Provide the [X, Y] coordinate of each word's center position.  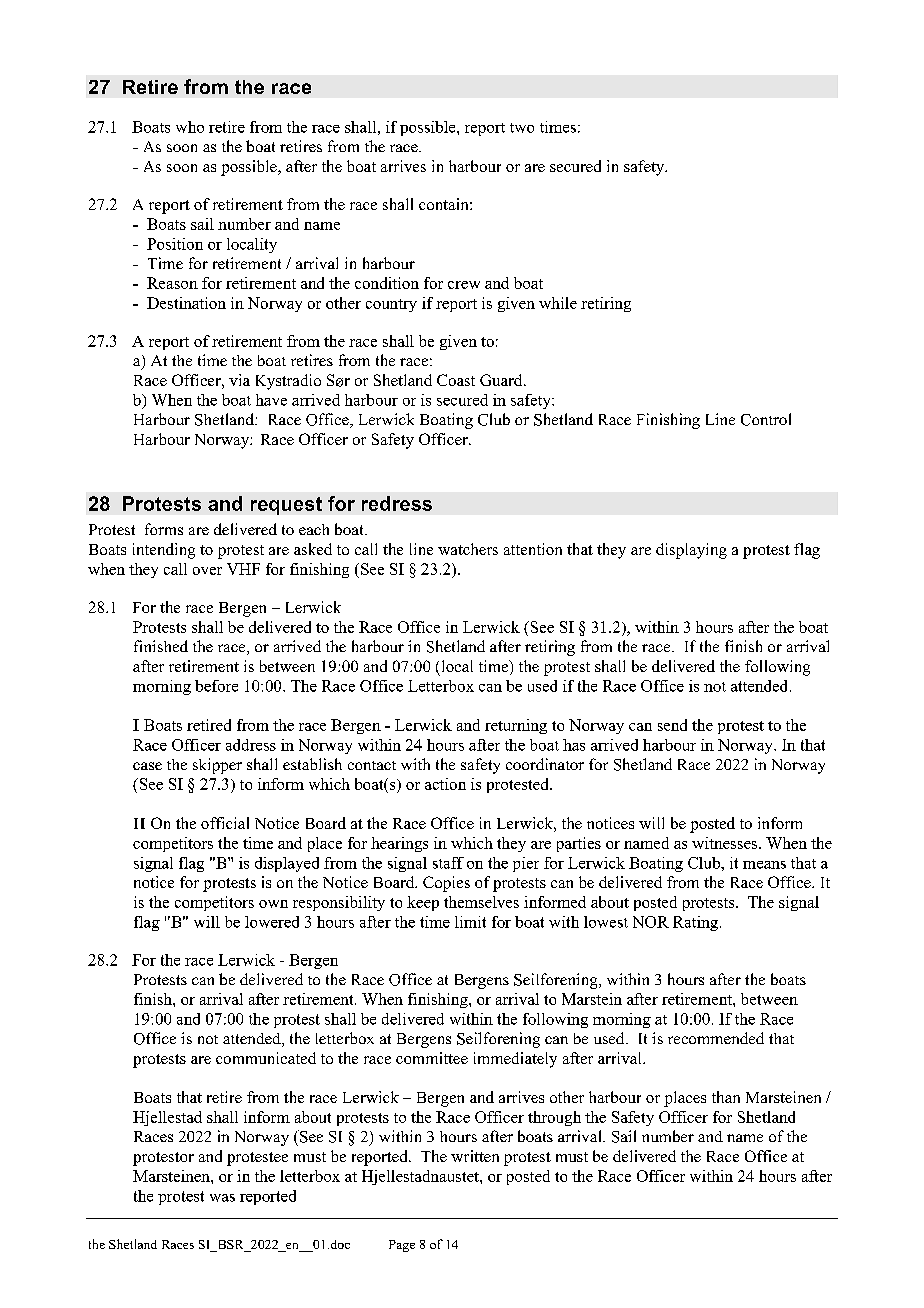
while [558, 303]
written [475, 1156]
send [672, 725]
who [190, 127]
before [216, 686]
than [726, 1097]
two [522, 128]
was [222, 1198]
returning [516, 726]
